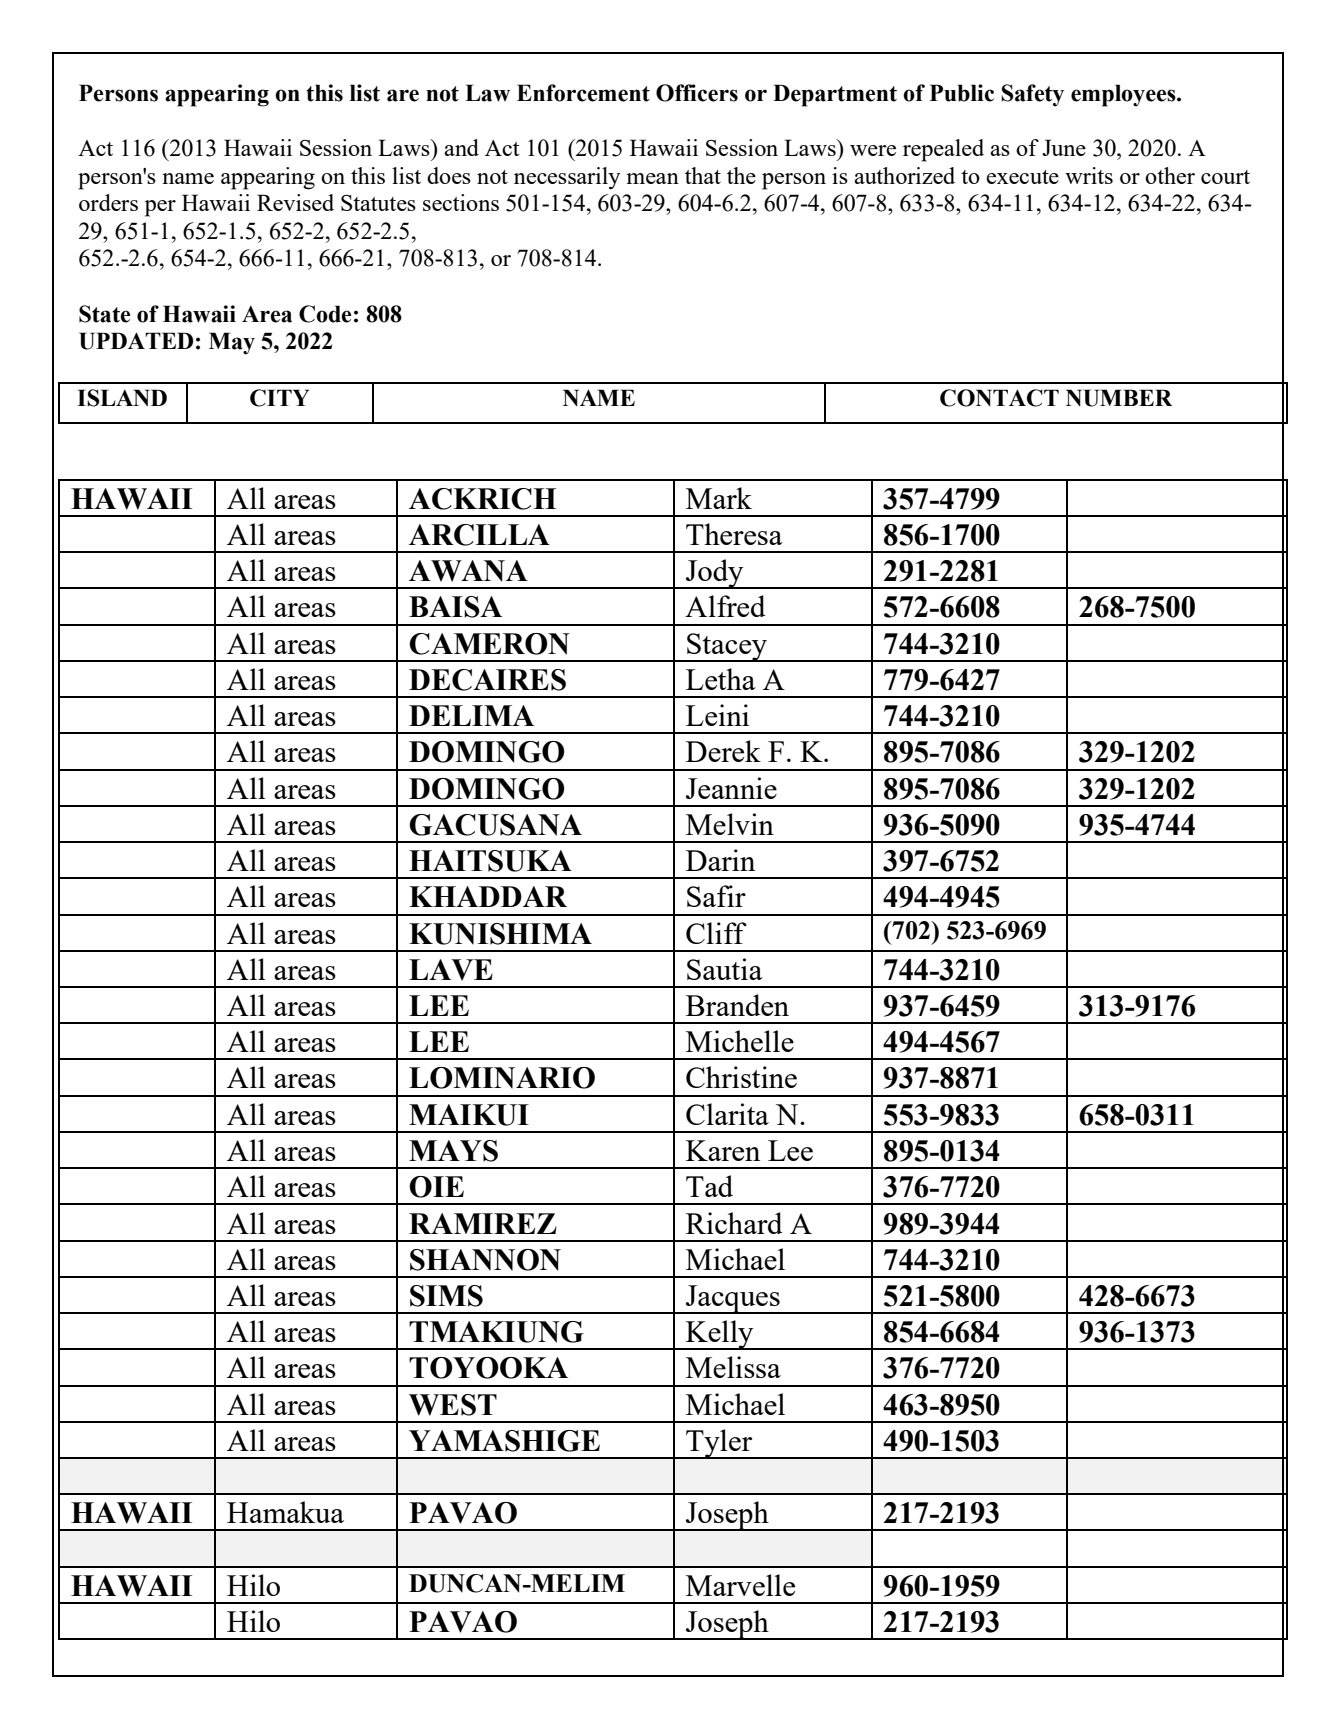  Describe the element at coordinates (733, 1367) in the page. I see `Melissa` at that location.
